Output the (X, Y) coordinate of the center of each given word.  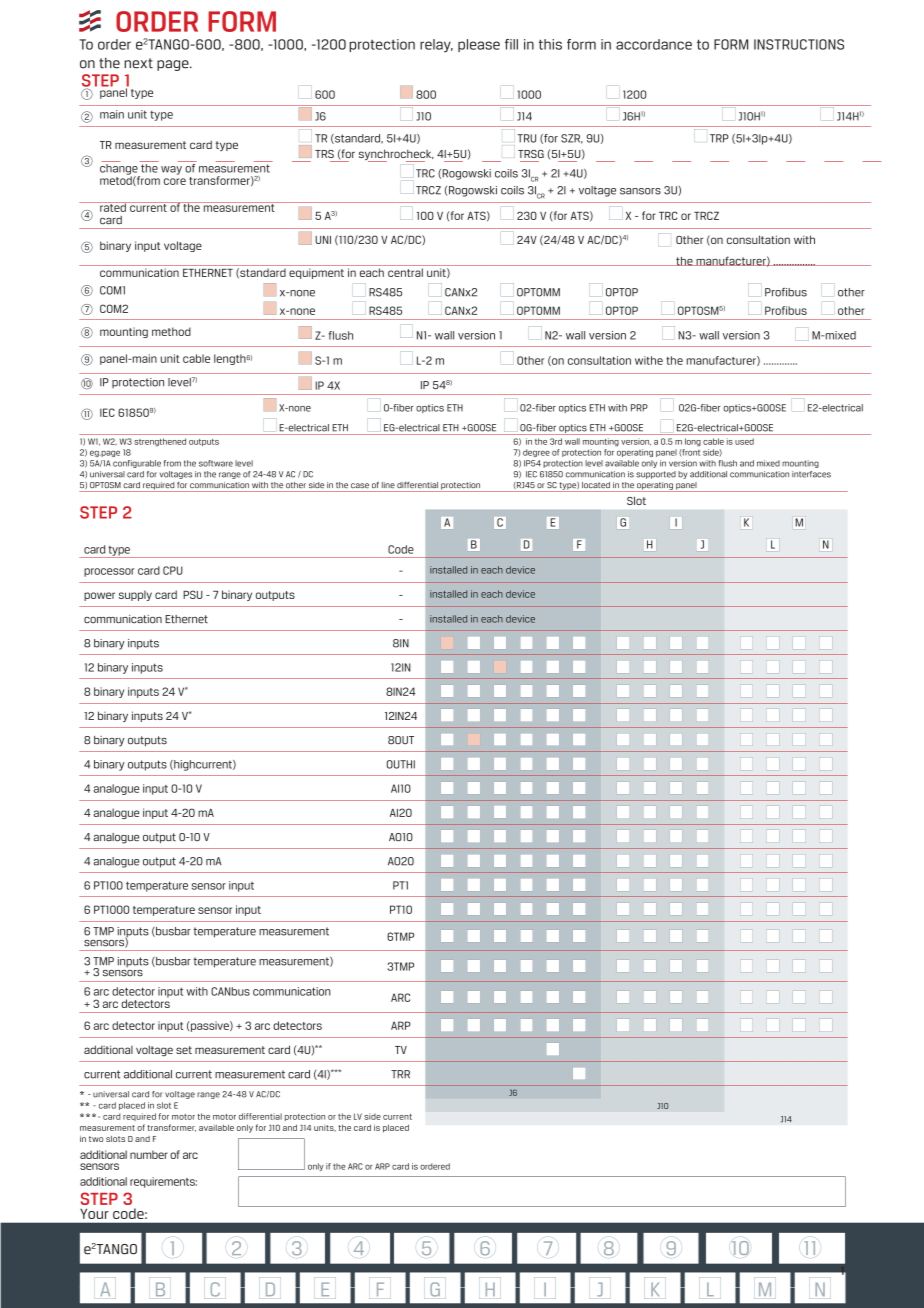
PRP (639, 408)
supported (656, 475)
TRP (719, 138)
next (138, 63)
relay (436, 46)
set (184, 1050)
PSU (193, 594)
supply (135, 595)
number (149, 1154)
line (388, 485)
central (405, 272)
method (171, 331)
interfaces (811, 474)
